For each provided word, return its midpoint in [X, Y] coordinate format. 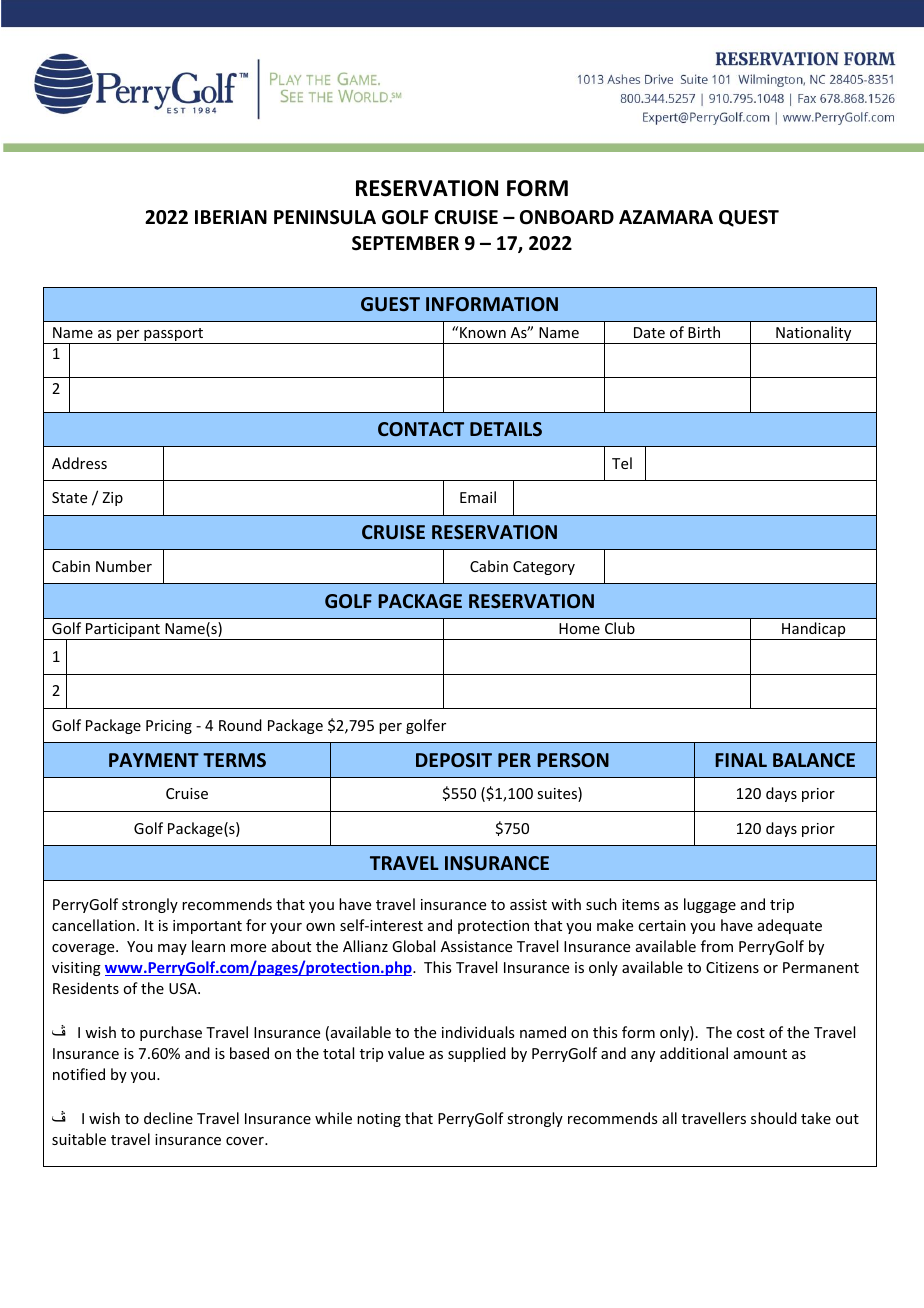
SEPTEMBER [405, 243]
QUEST [749, 218]
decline [168, 1118]
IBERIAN [231, 217]
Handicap [814, 631]
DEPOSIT [454, 760]
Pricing [169, 727]
